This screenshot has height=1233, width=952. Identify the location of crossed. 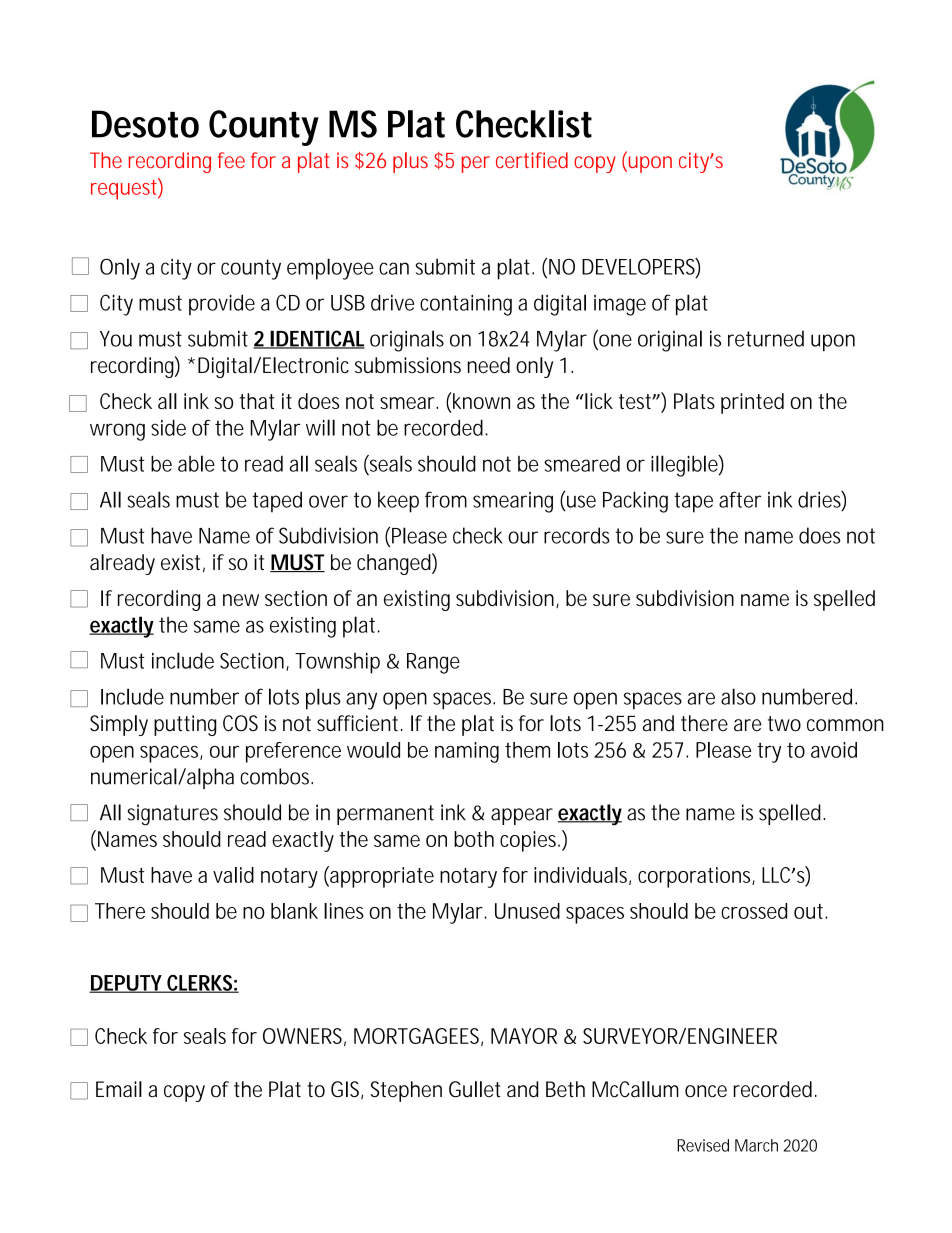
(754, 911).
